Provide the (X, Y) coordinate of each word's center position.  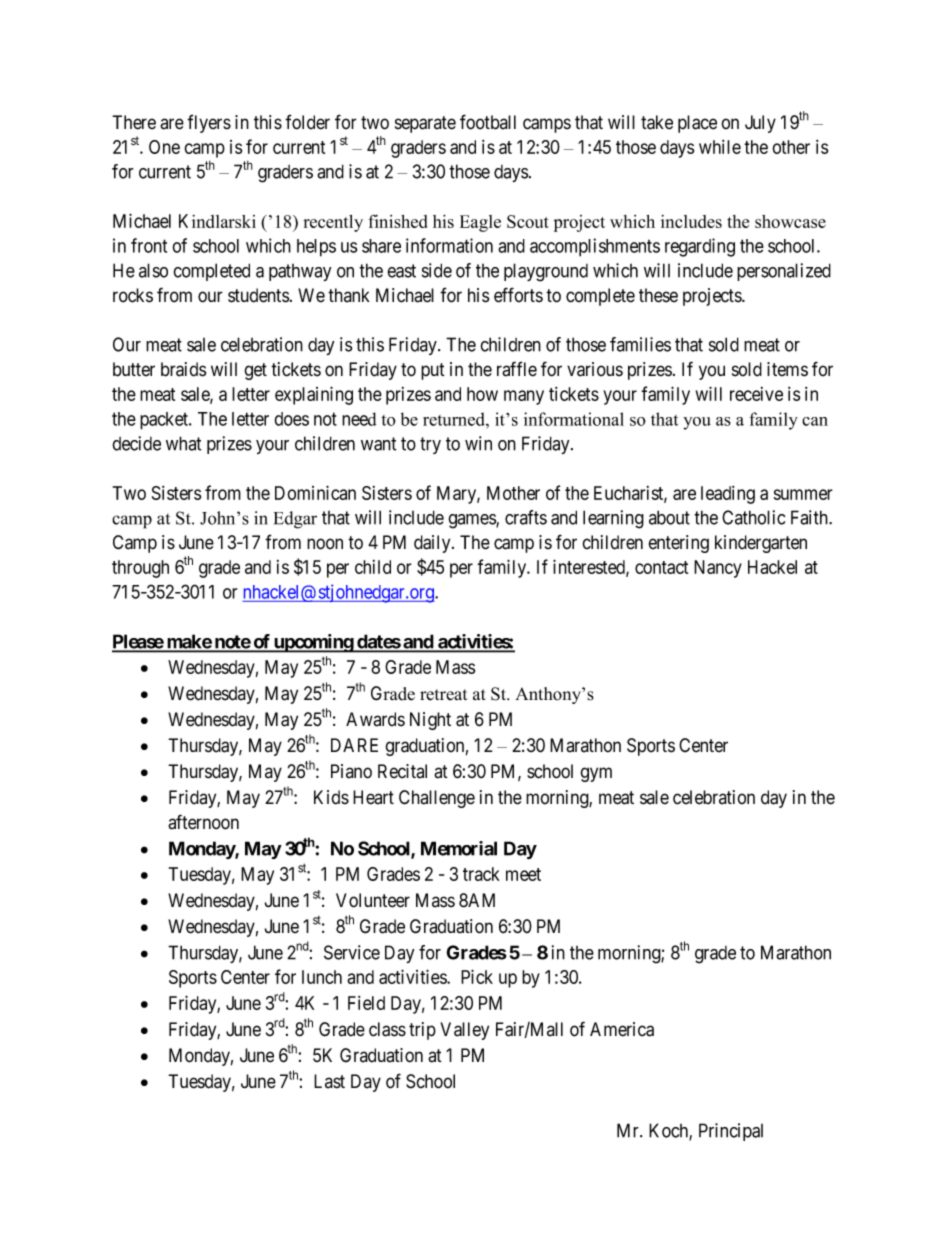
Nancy (718, 569)
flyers (209, 123)
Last (329, 1081)
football (488, 122)
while (720, 147)
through (140, 569)
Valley (464, 1031)
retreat (444, 695)
